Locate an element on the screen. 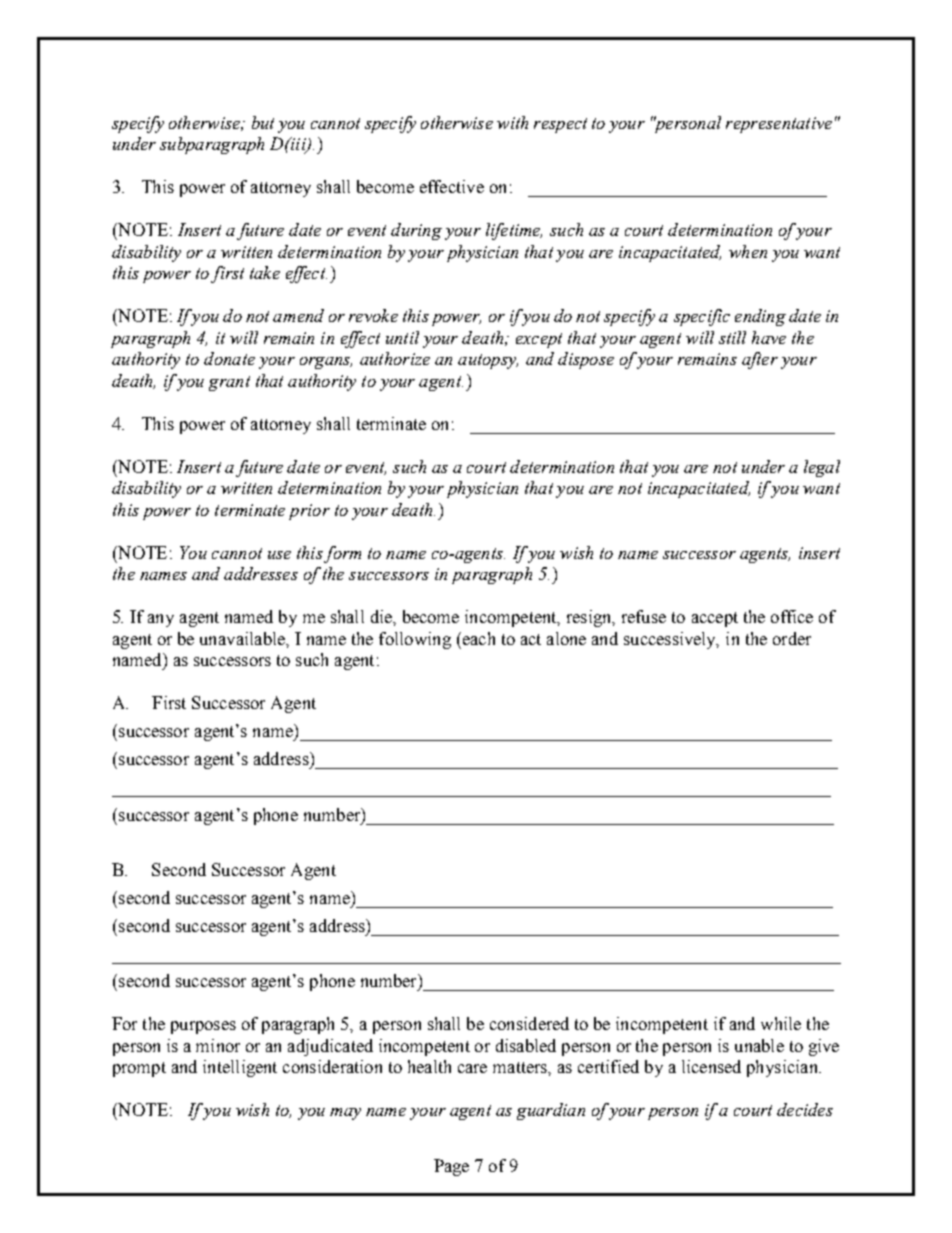 The height and width of the screenshot is (1233, 952). but is located at coordinates (263, 122).
